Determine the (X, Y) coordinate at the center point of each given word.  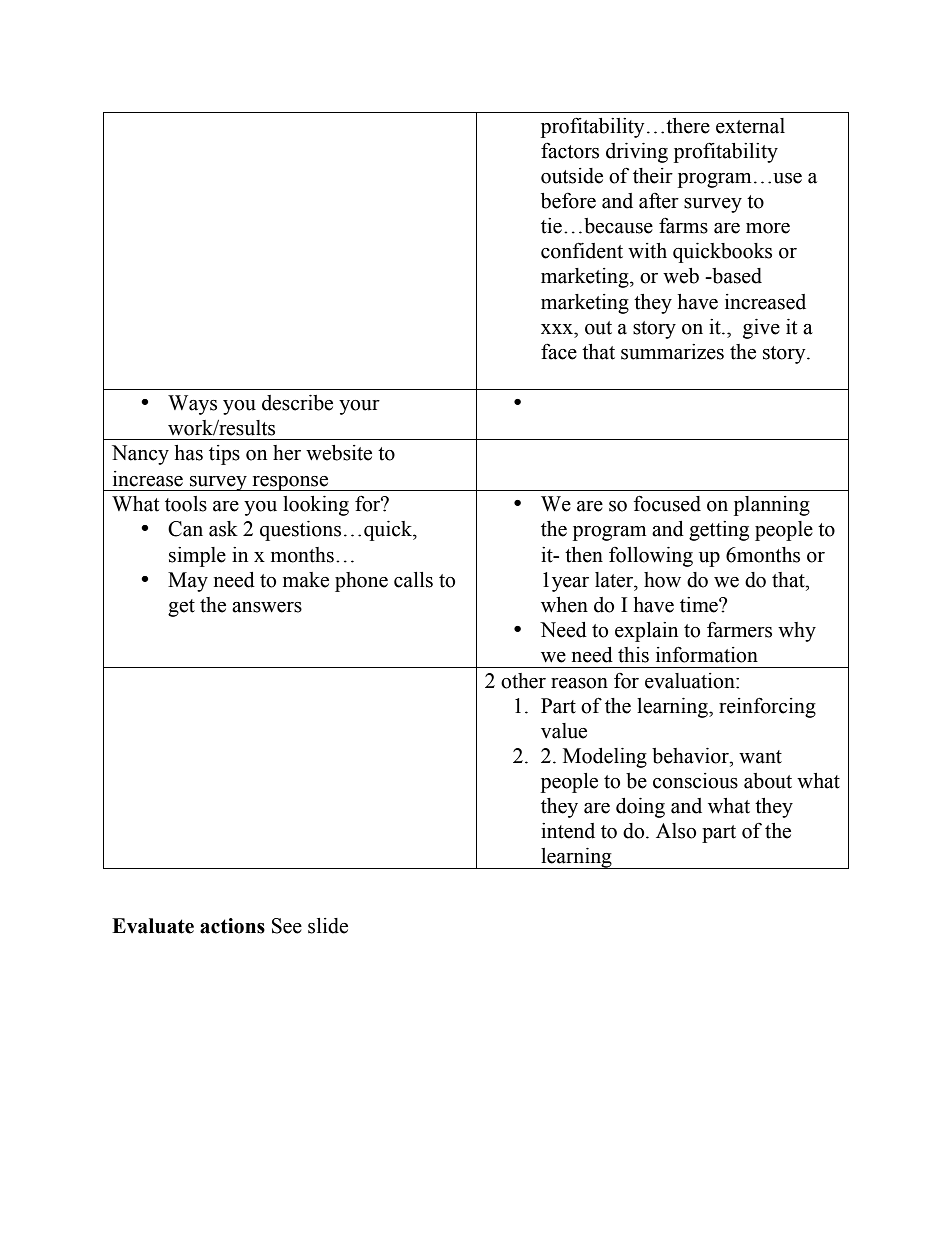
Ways (192, 405)
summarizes (672, 352)
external (750, 126)
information (707, 654)
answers (267, 607)
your (359, 407)
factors (570, 150)
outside (572, 176)
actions (232, 926)
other (523, 681)
